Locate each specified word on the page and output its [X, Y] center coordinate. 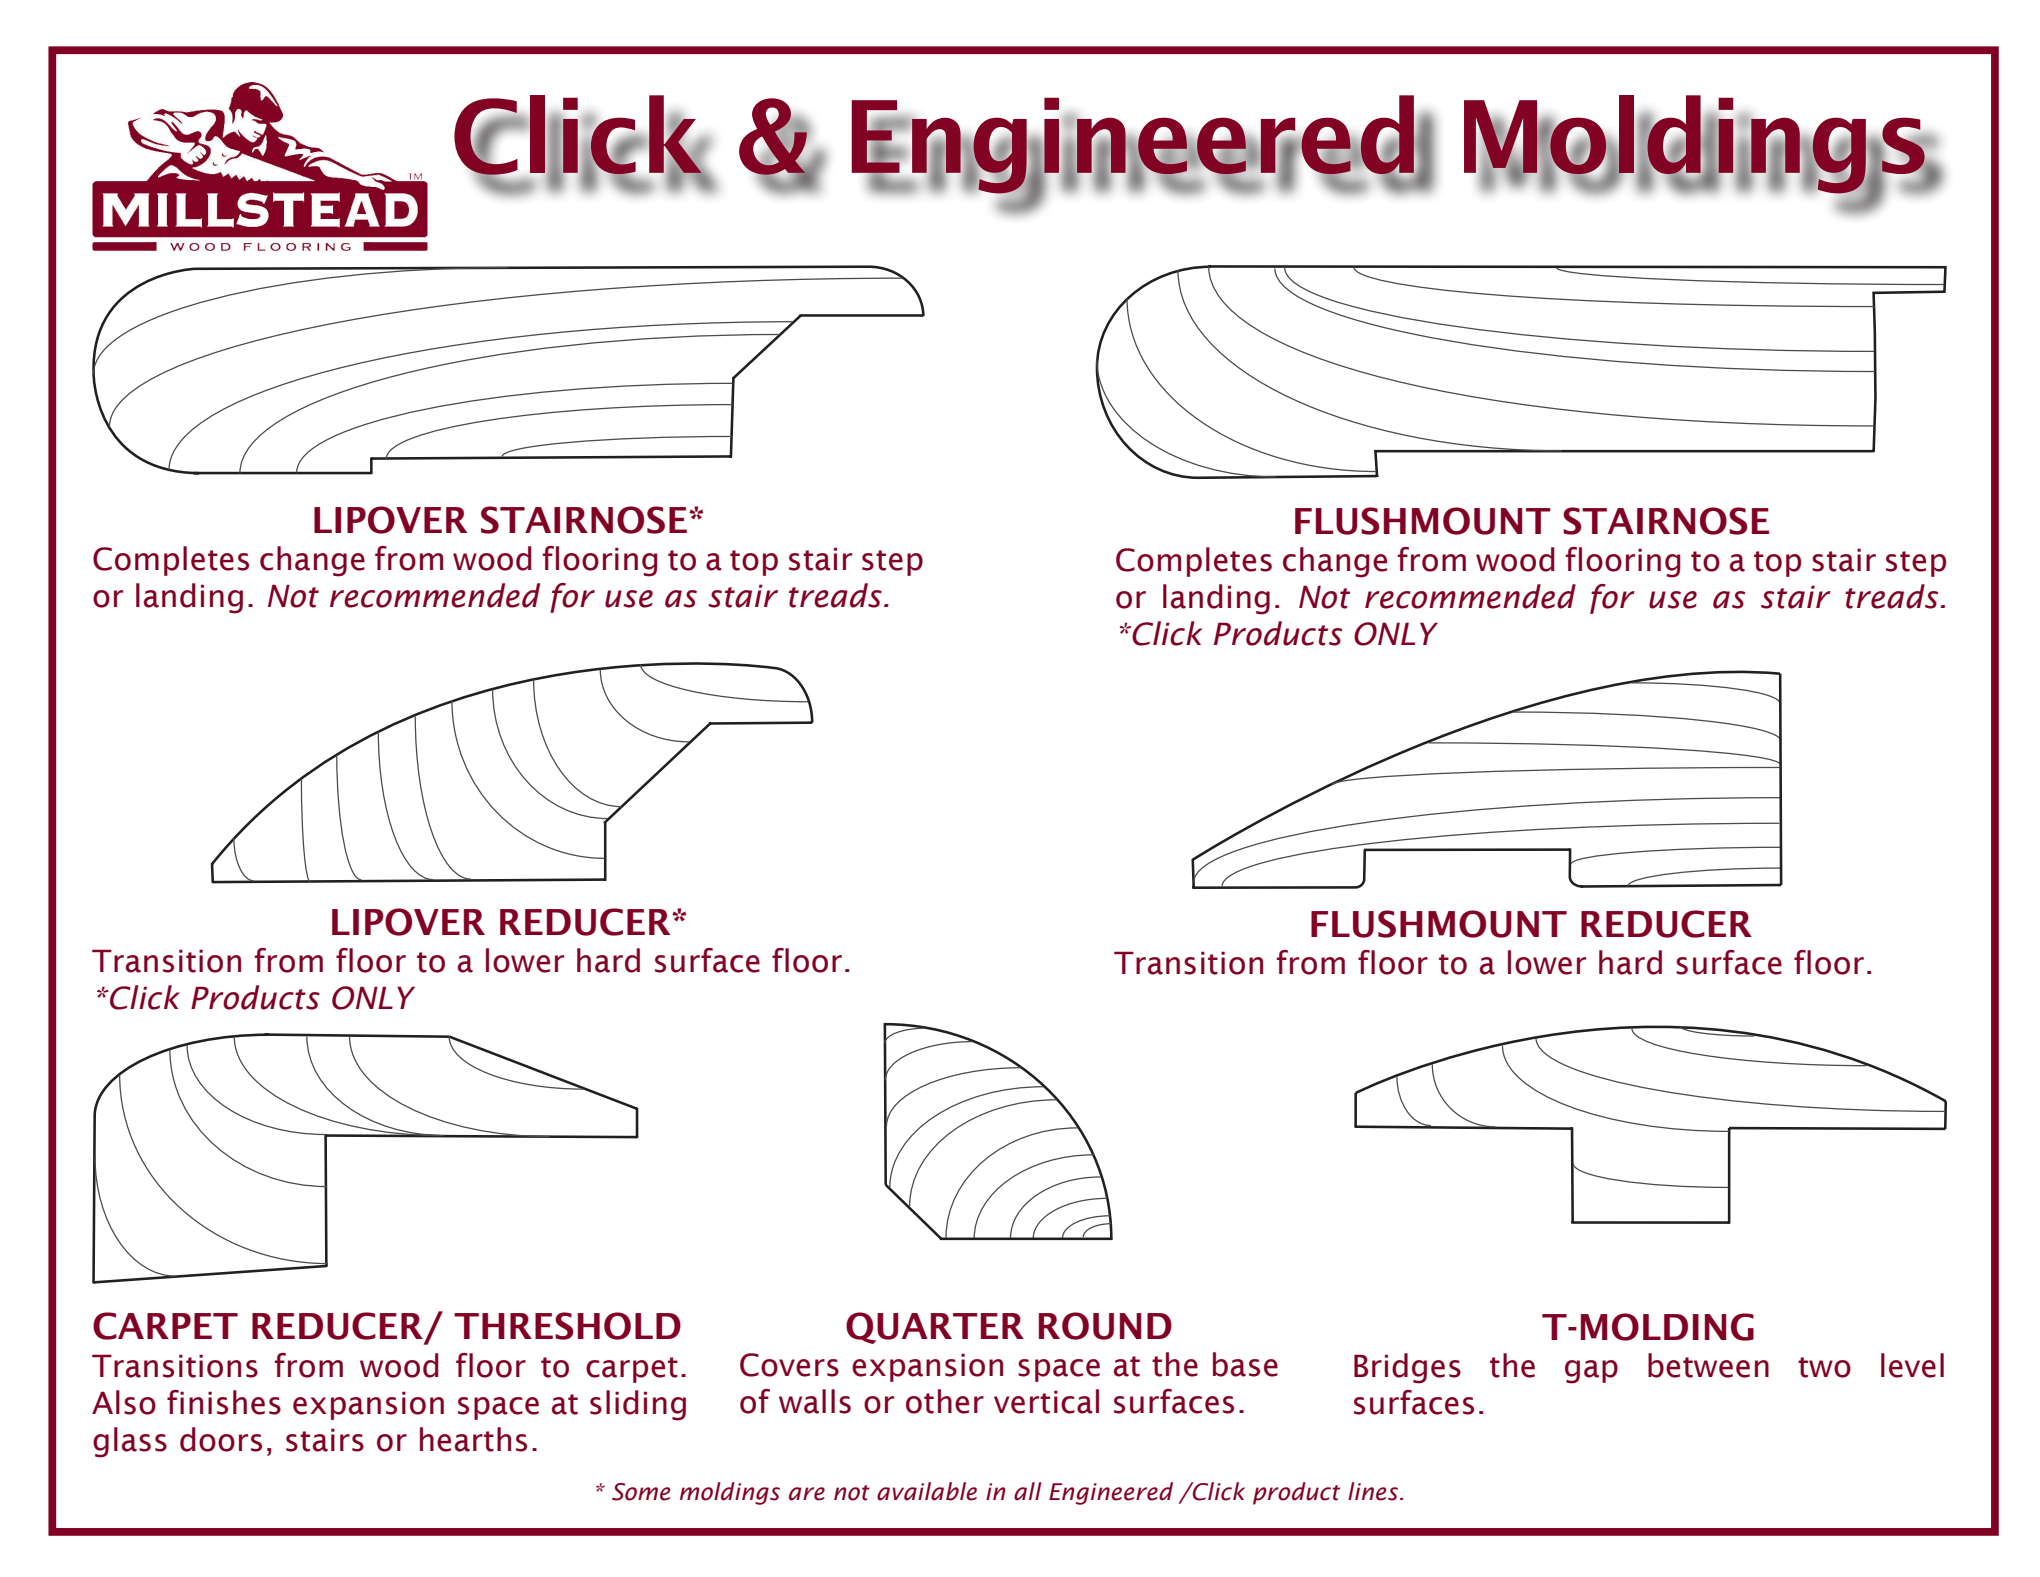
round [1105, 1326]
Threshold [567, 1326]
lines [1374, 1491]
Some [641, 1492]
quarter [935, 1328]
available [927, 1491]
